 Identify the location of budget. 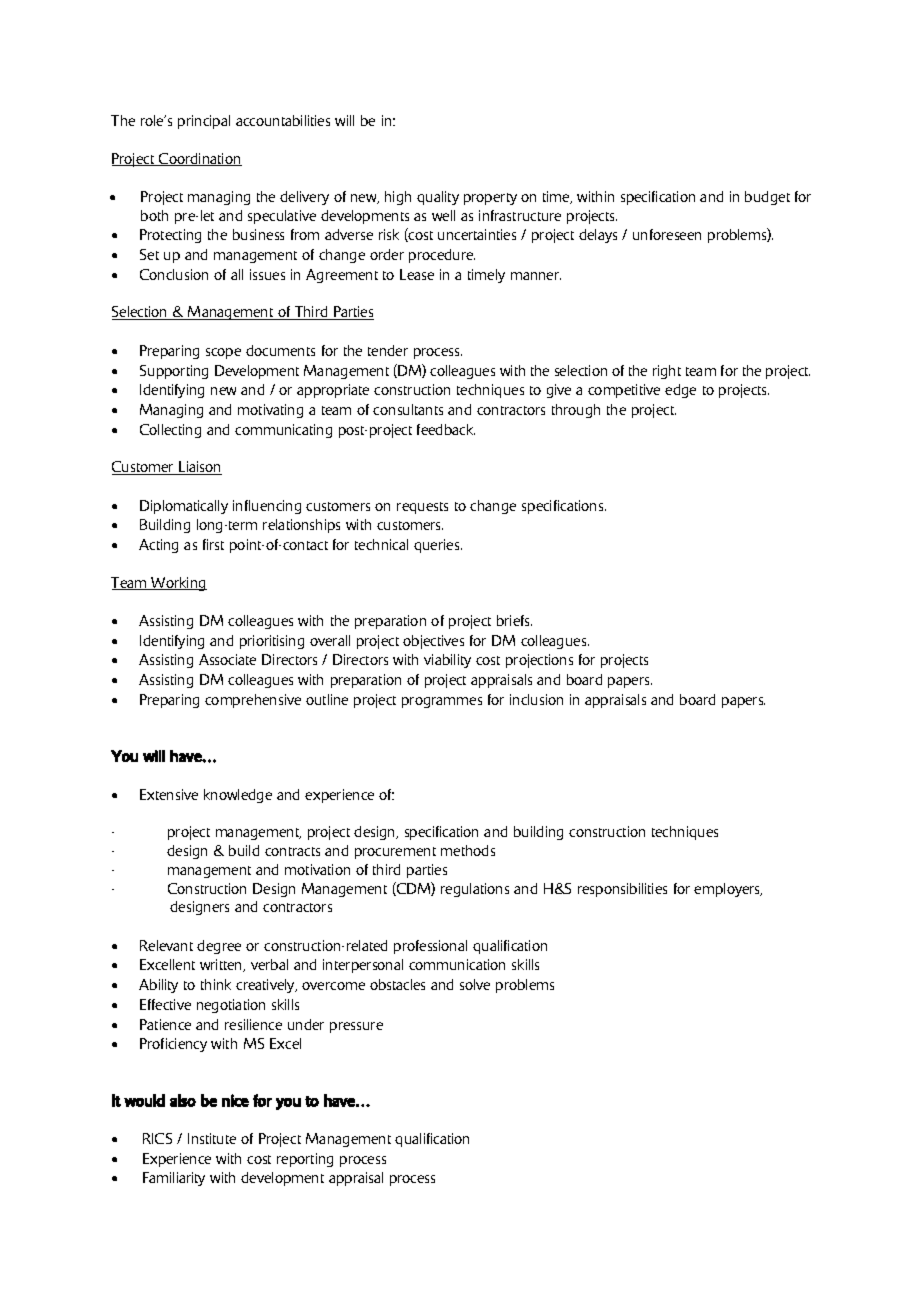
(767, 198).
